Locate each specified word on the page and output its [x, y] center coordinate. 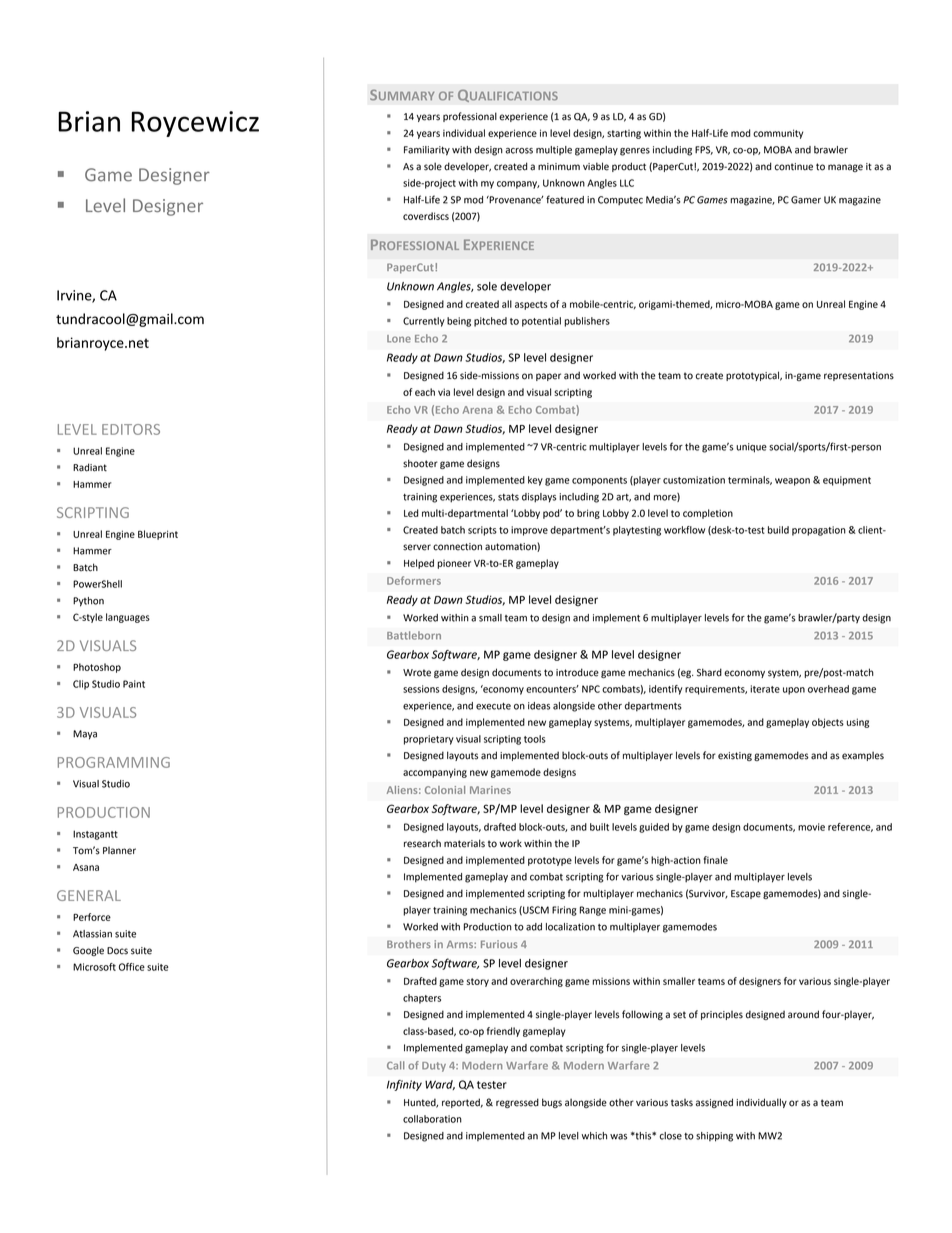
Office [132, 967]
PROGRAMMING [114, 762]
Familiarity [427, 151]
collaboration [432, 1119]
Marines [490, 790]
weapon [792, 482]
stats [508, 497]
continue [793, 167]
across [519, 151]
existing [735, 756]
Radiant [90, 467]
